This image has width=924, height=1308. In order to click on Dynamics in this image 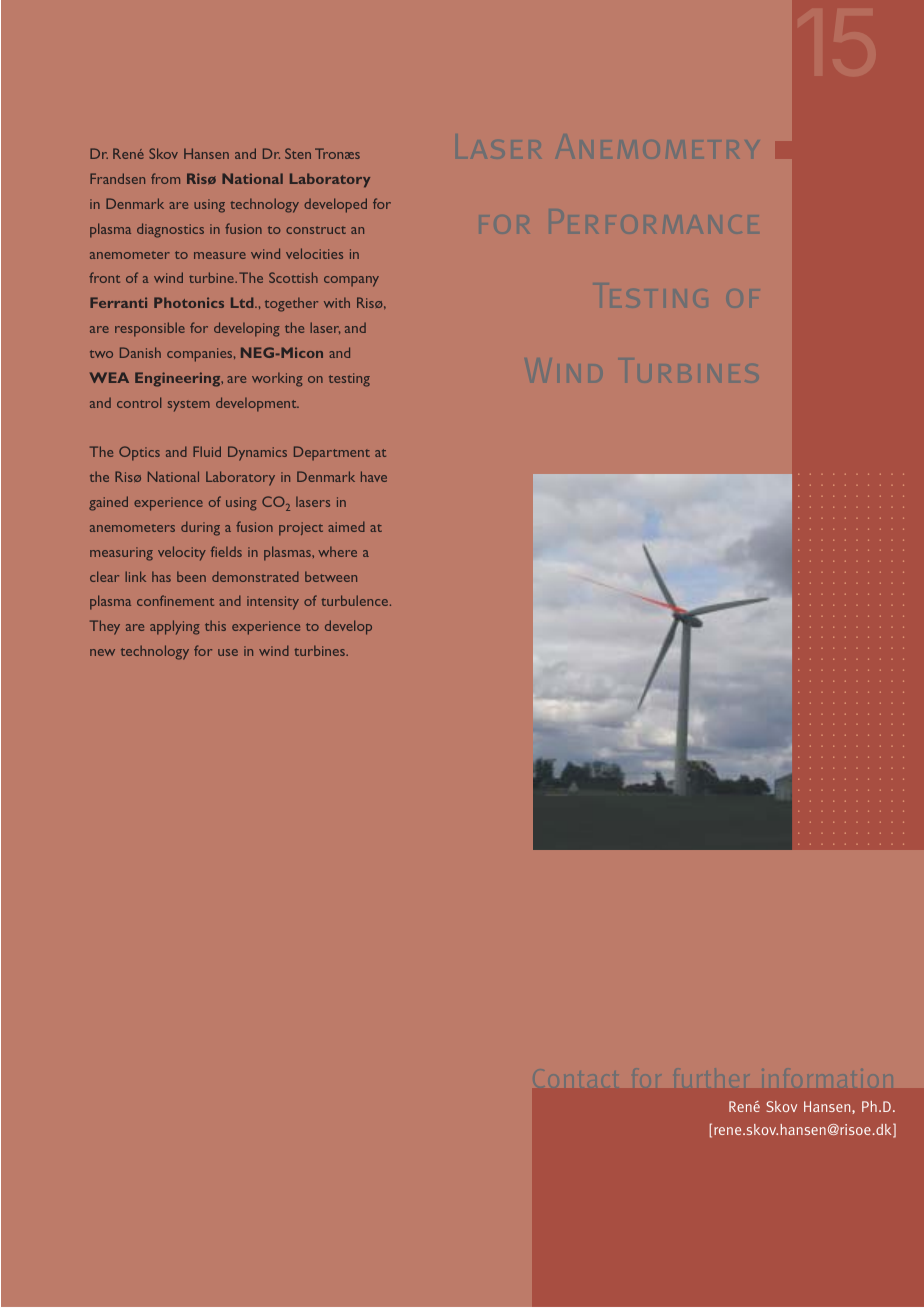, I will do `click(257, 453)`.
